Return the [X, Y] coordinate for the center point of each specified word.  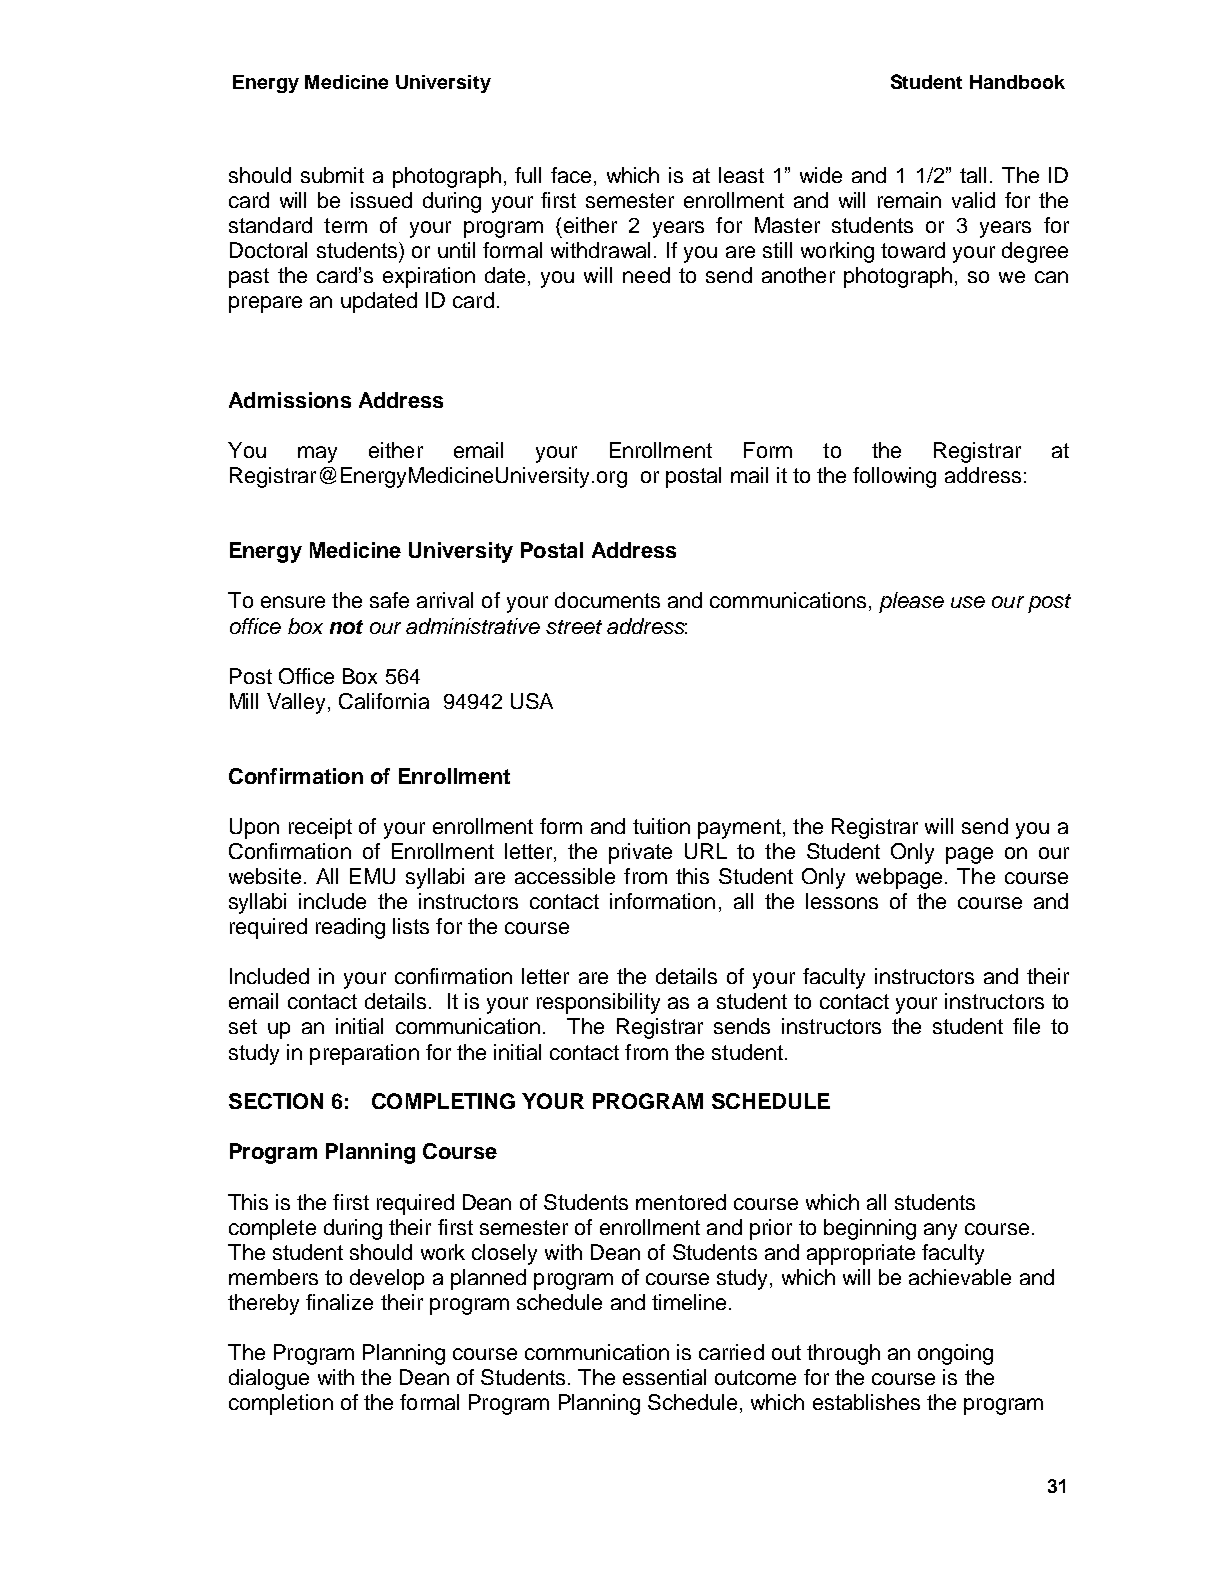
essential [664, 1377]
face [571, 175]
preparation [364, 1054]
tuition [661, 826]
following [894, 477]
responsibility [598, 1003]
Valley [296, 703]
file [1026, 1026]
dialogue [269, 1379]
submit [332, 175]
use [968, 602]
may [317, 454]
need [646, 275]
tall [973, 175]
